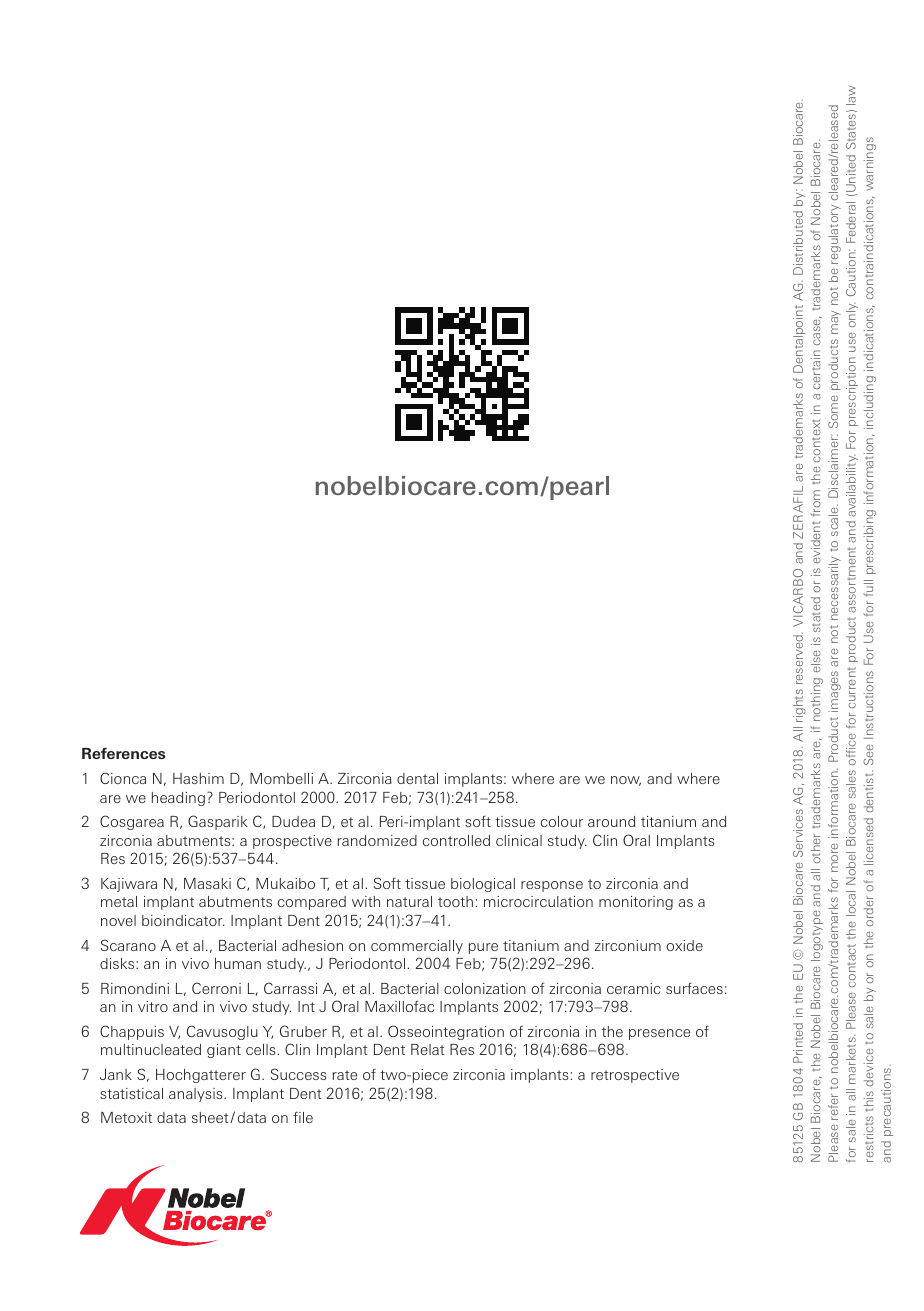 Image resolution: width=924 pixels, height=1311 pixels. Describe the element at coordinates (409, 901) in the document. I see `natural` at that location.
